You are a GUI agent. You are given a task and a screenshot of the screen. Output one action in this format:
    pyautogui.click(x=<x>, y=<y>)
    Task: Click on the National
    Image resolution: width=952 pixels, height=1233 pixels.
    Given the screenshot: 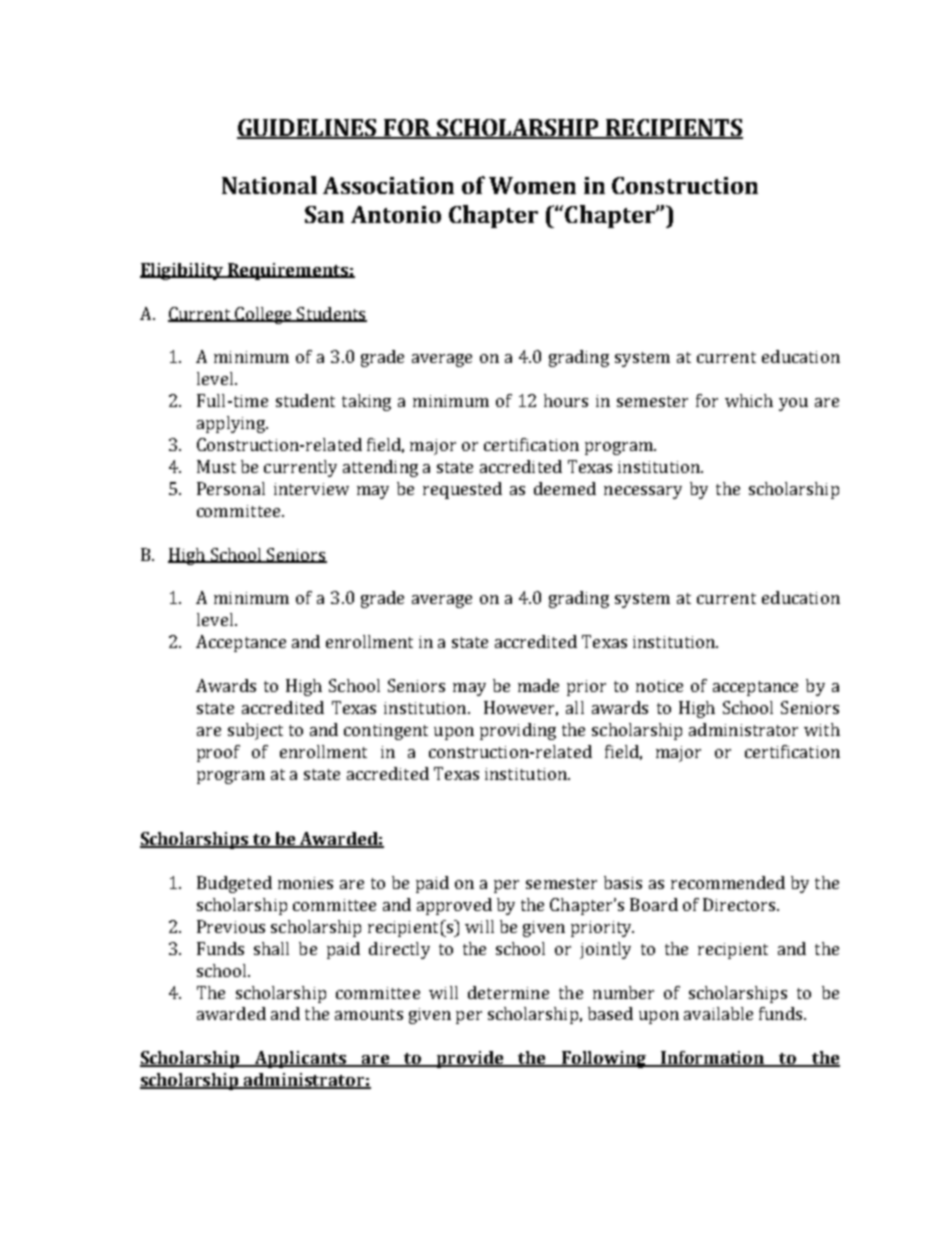 What is the action you would take?
    pyautogui.click(x=269, y=185)
